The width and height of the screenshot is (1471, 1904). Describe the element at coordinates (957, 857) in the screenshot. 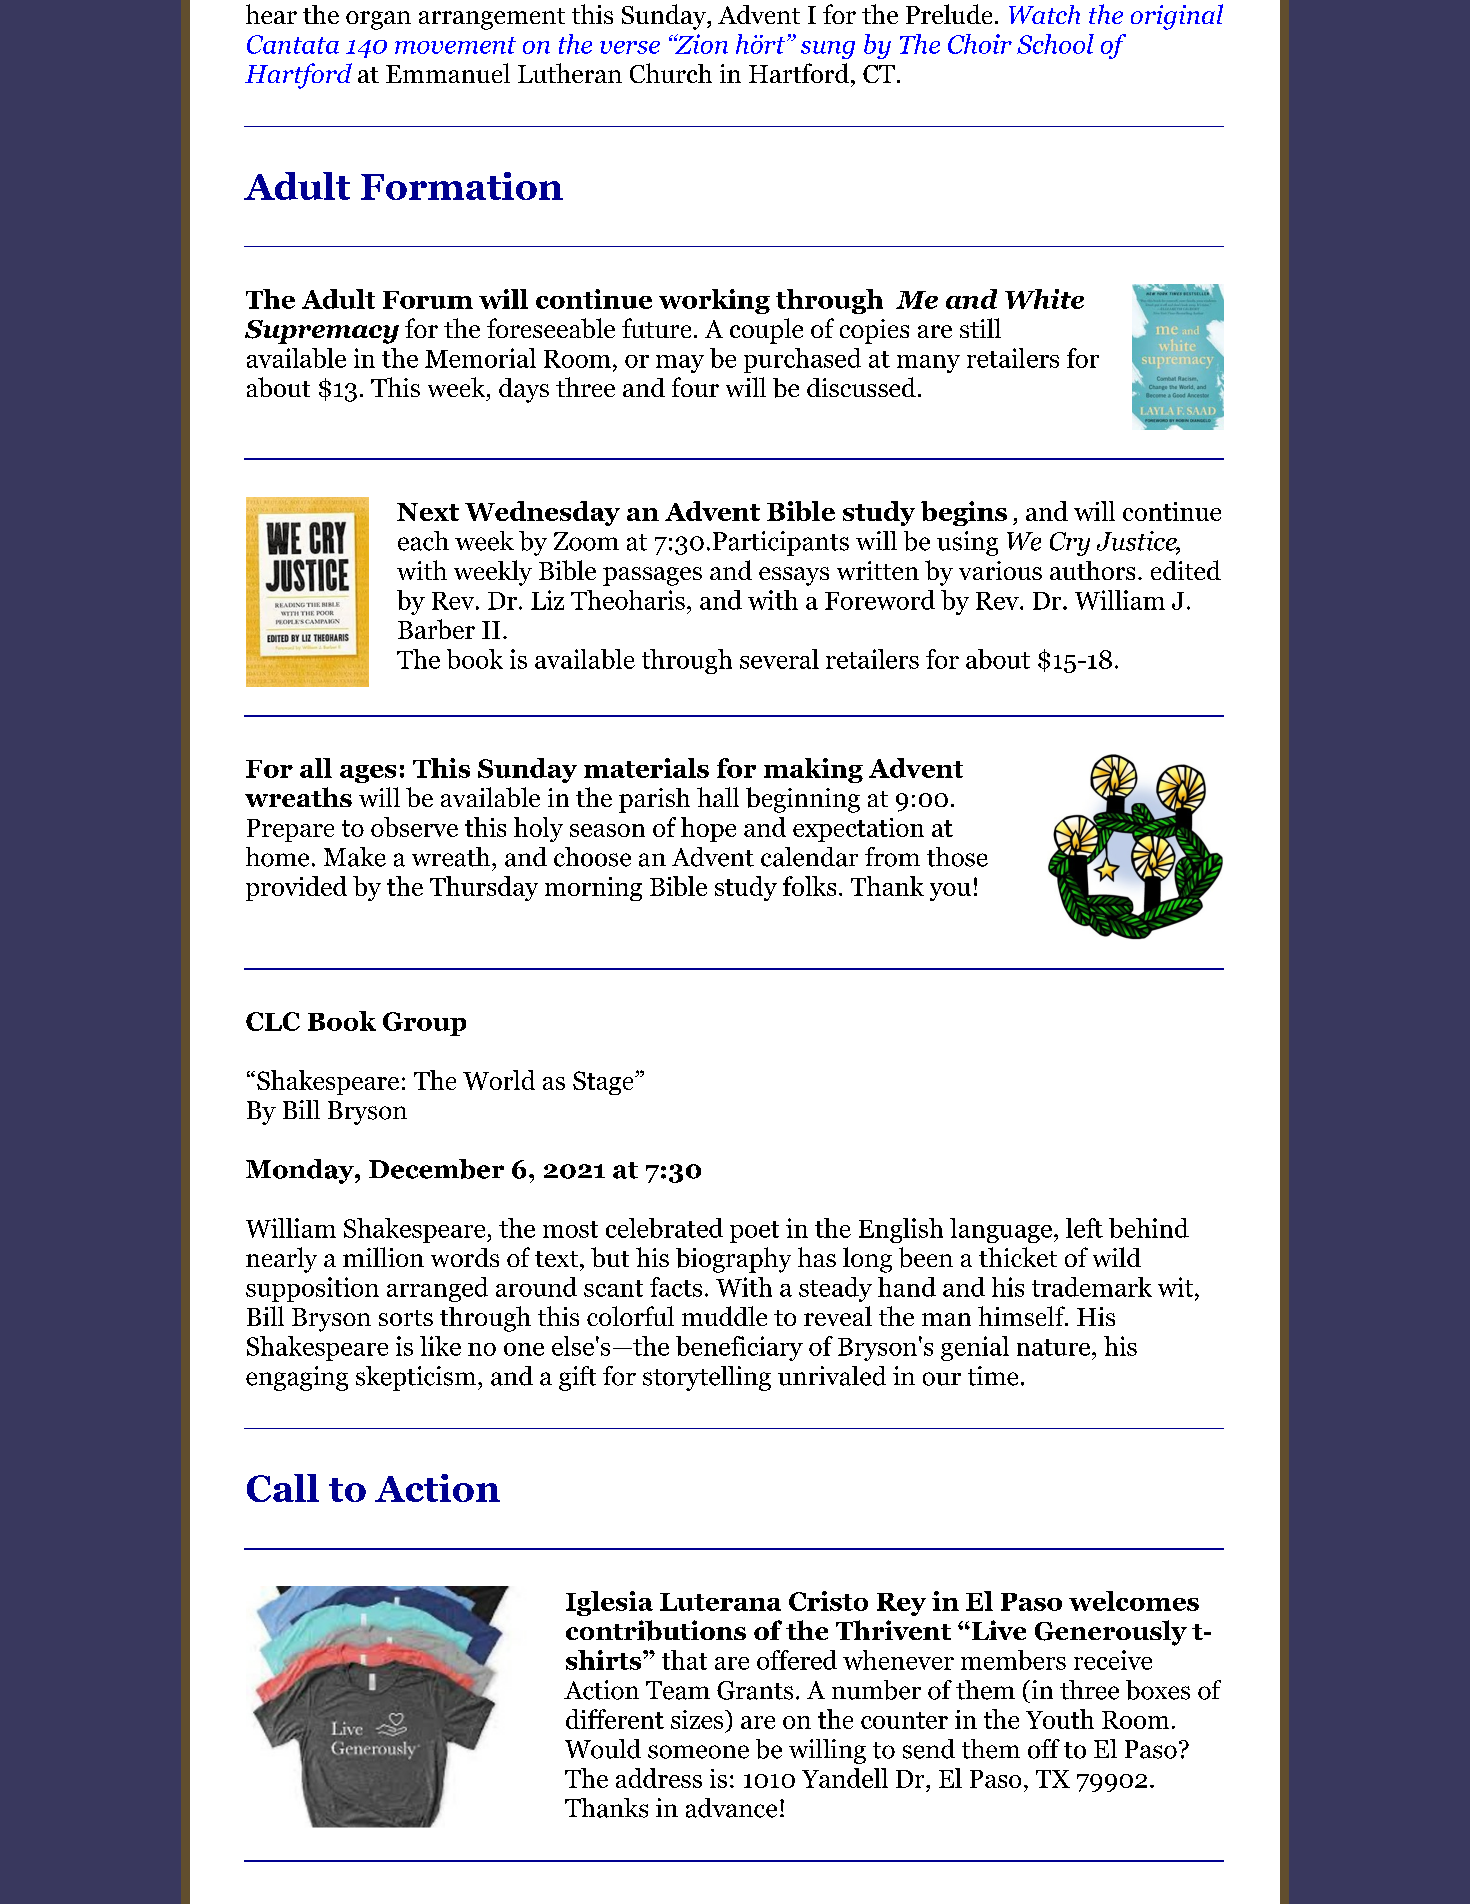

I see `those` at that location.
